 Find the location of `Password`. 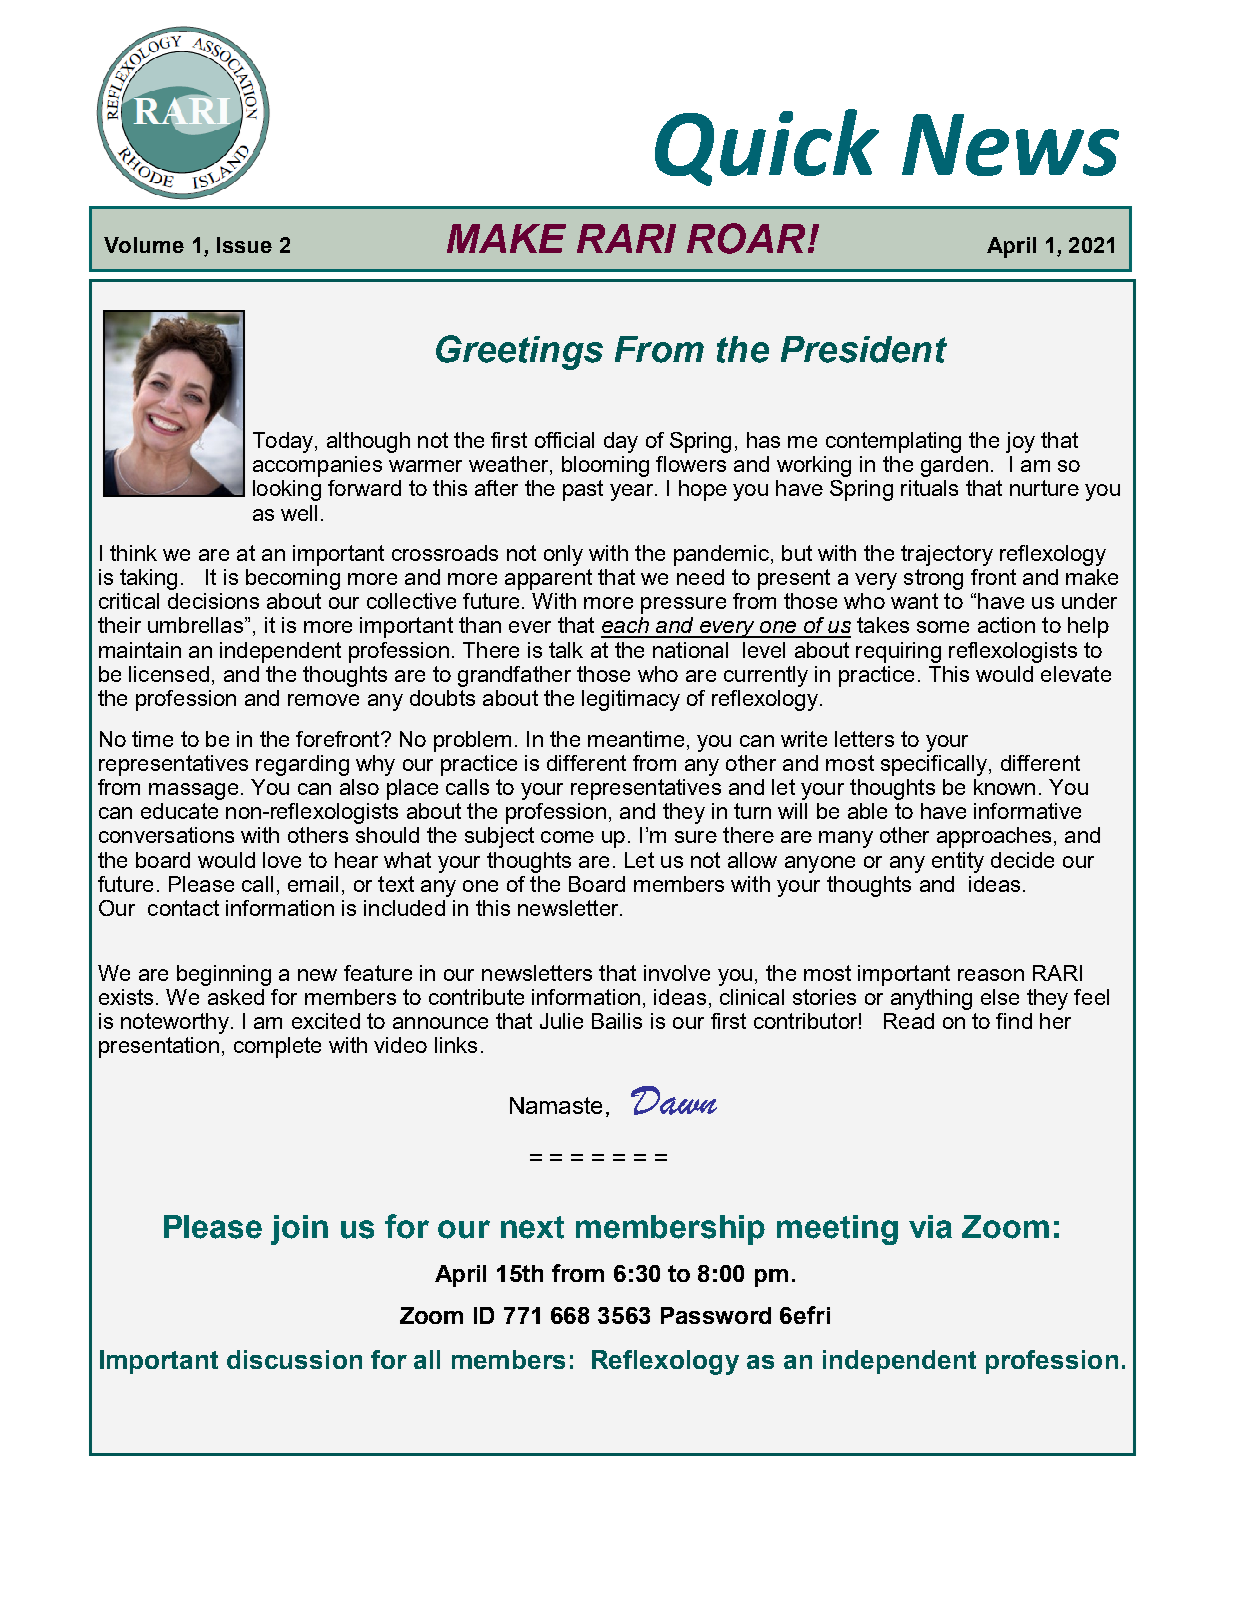

Password is located at coordinates (716, 1315).
